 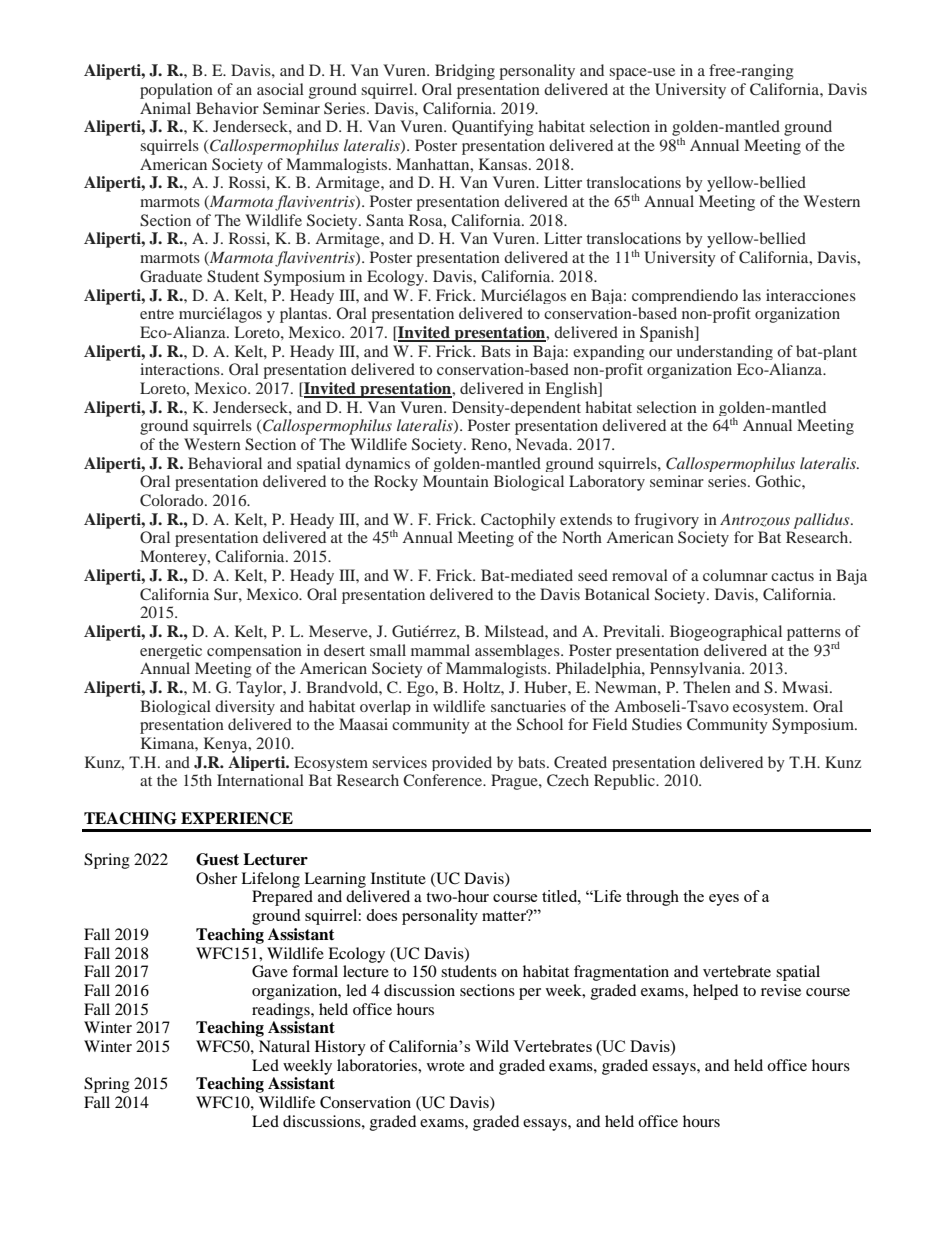 What do you see at coordinates (227, 594) in the screenshot?
I see `Sur` at bounding box center [227, 594].
